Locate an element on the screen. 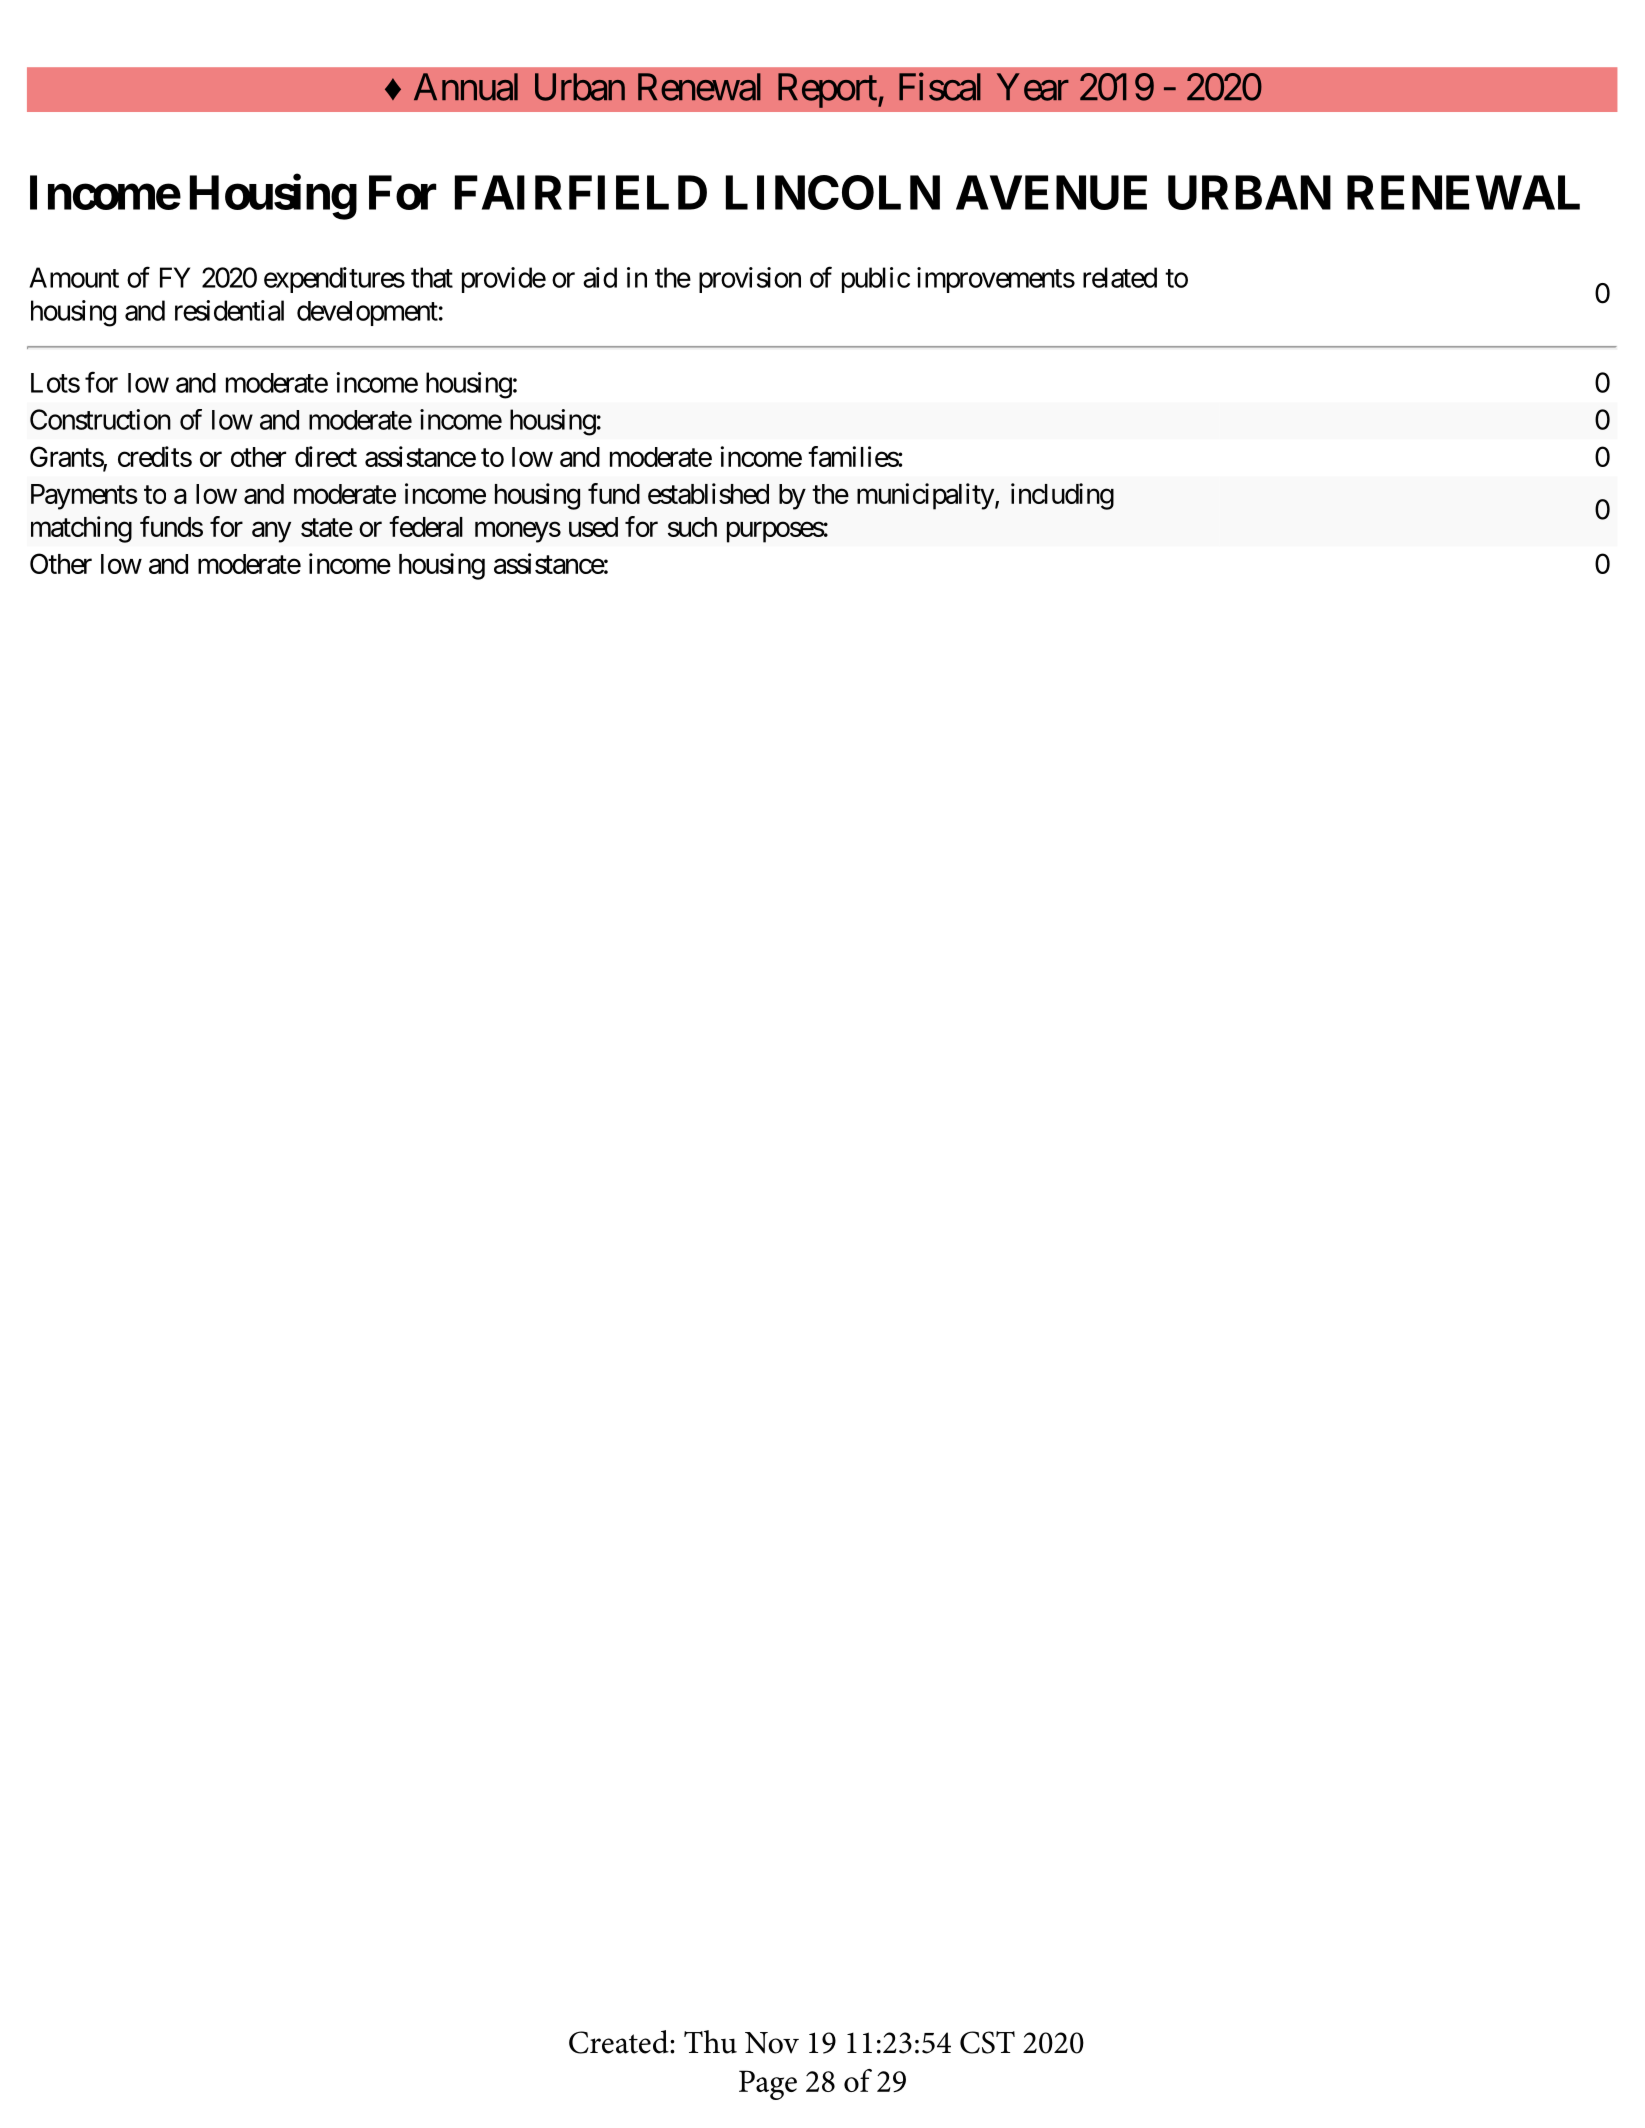 The image size is (1645, 2128). any is located at coordinates (271, 532).
